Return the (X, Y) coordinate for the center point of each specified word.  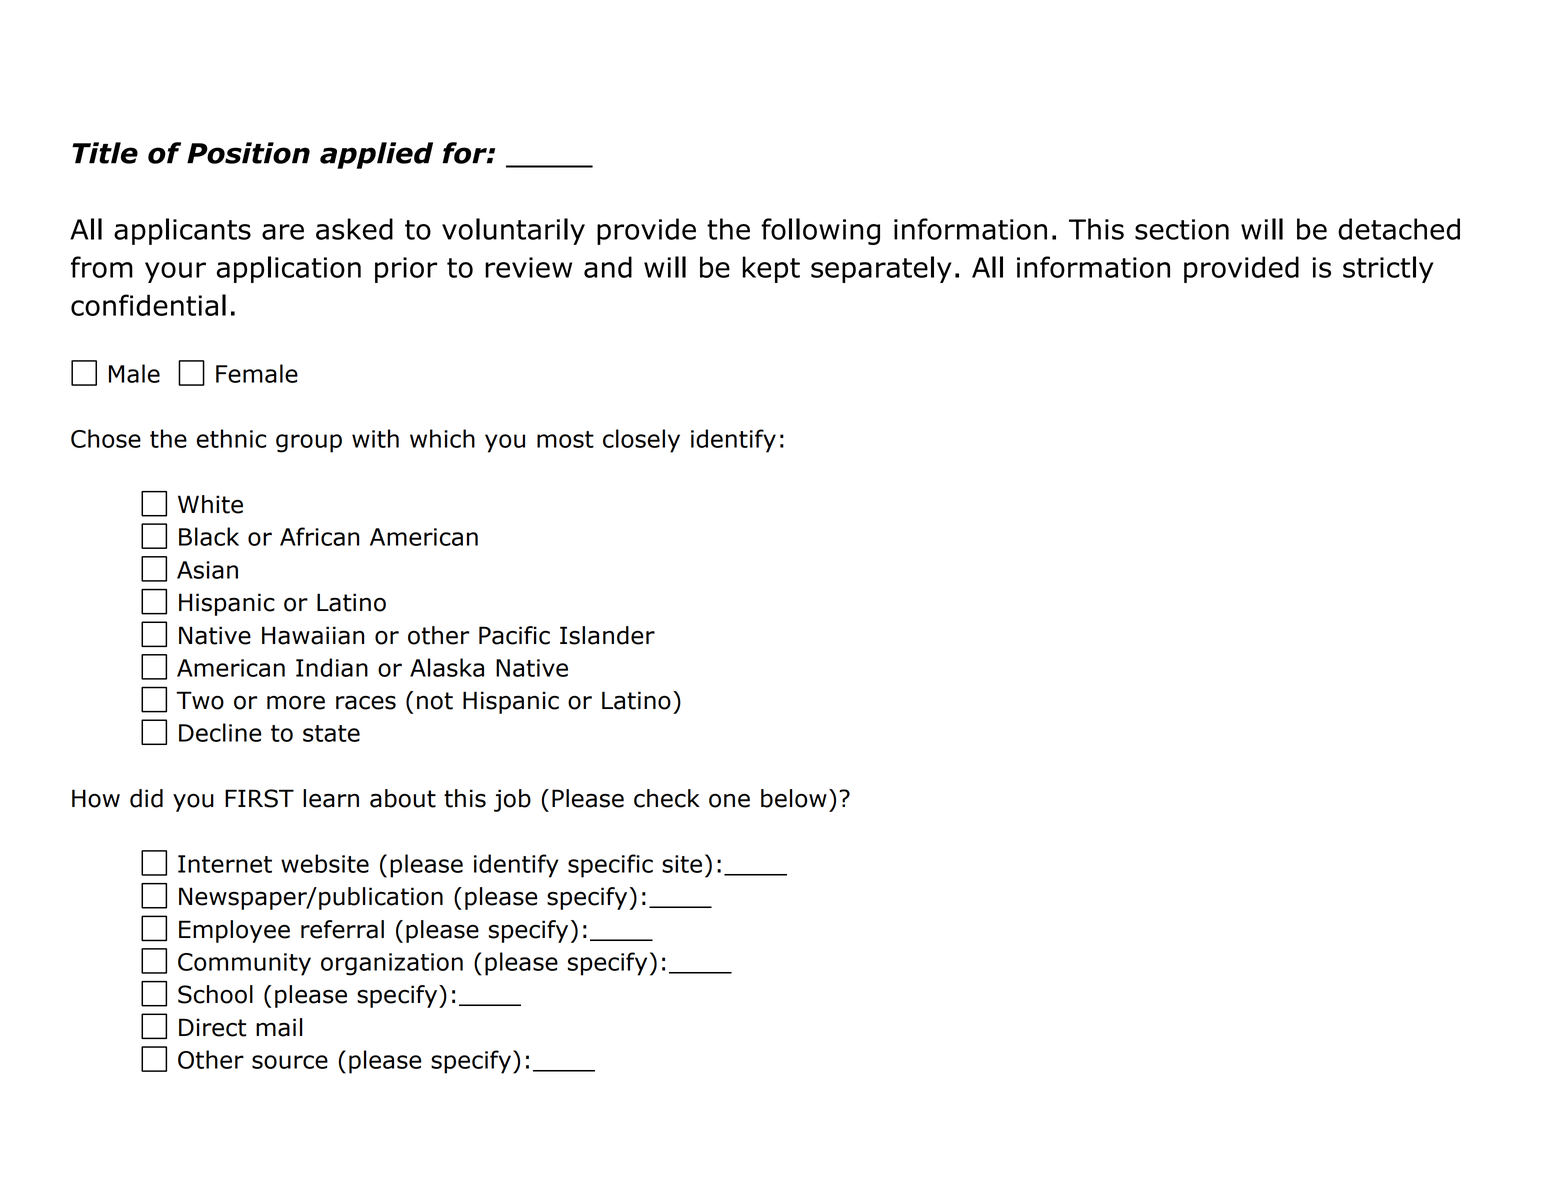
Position (248, 153)
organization (392, 964)
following (820, 231)
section (1182, 229)
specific (610, 866)
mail (279, 1027)
